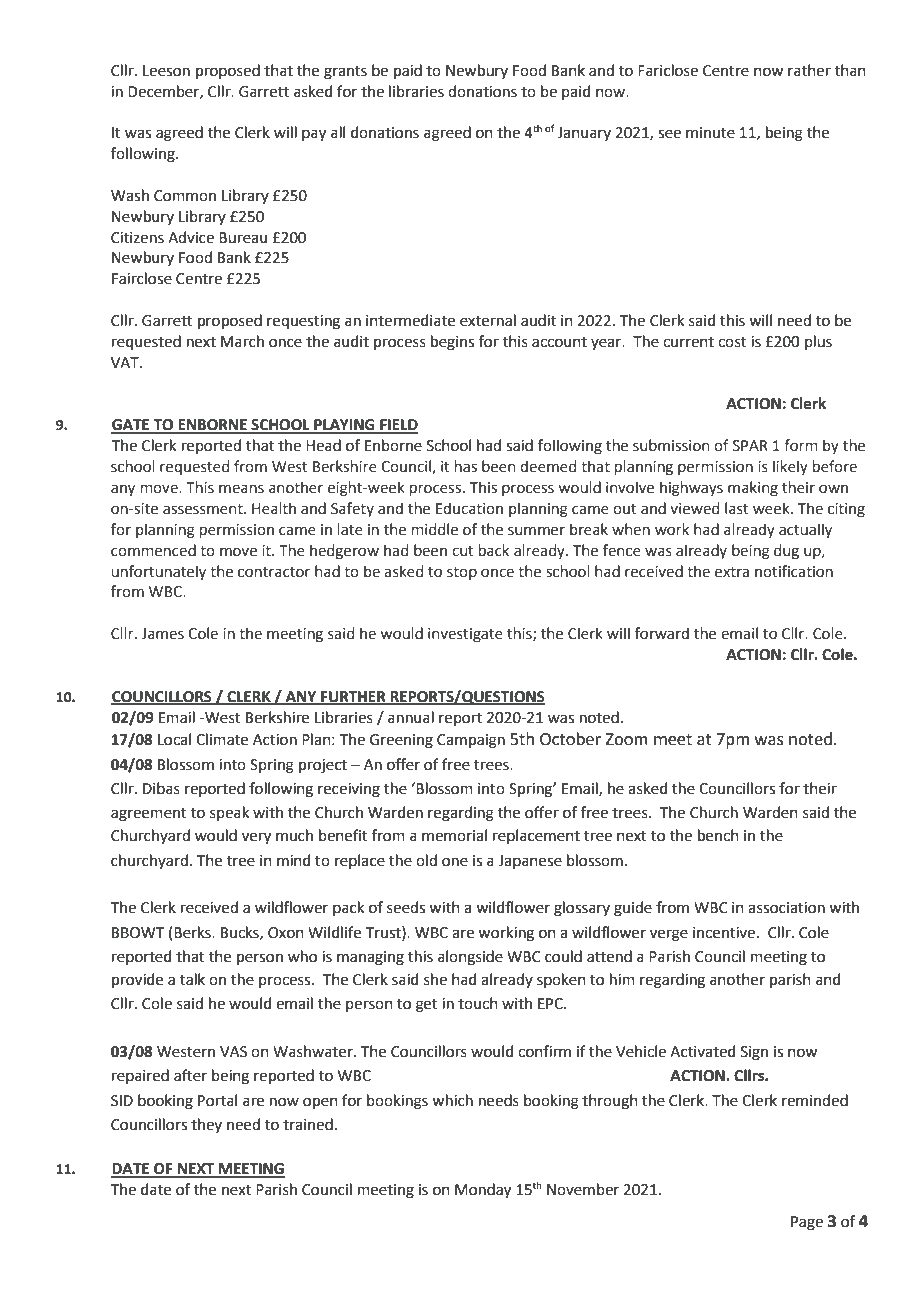  I want to click on they, so click(206, 1125).
